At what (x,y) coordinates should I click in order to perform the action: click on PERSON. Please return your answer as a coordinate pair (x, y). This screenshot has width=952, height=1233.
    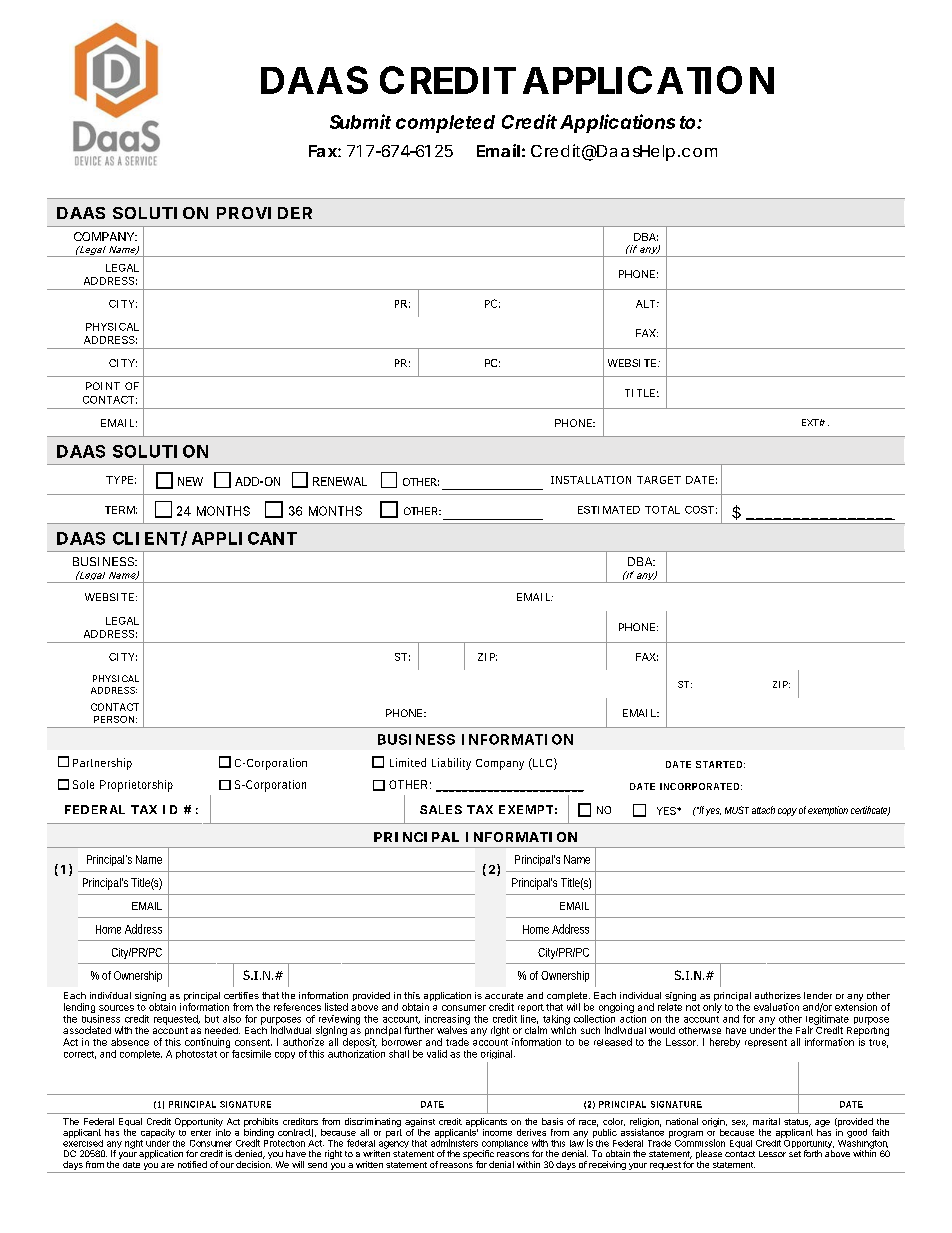
    Looking at the image, I should click on (114, 719).
